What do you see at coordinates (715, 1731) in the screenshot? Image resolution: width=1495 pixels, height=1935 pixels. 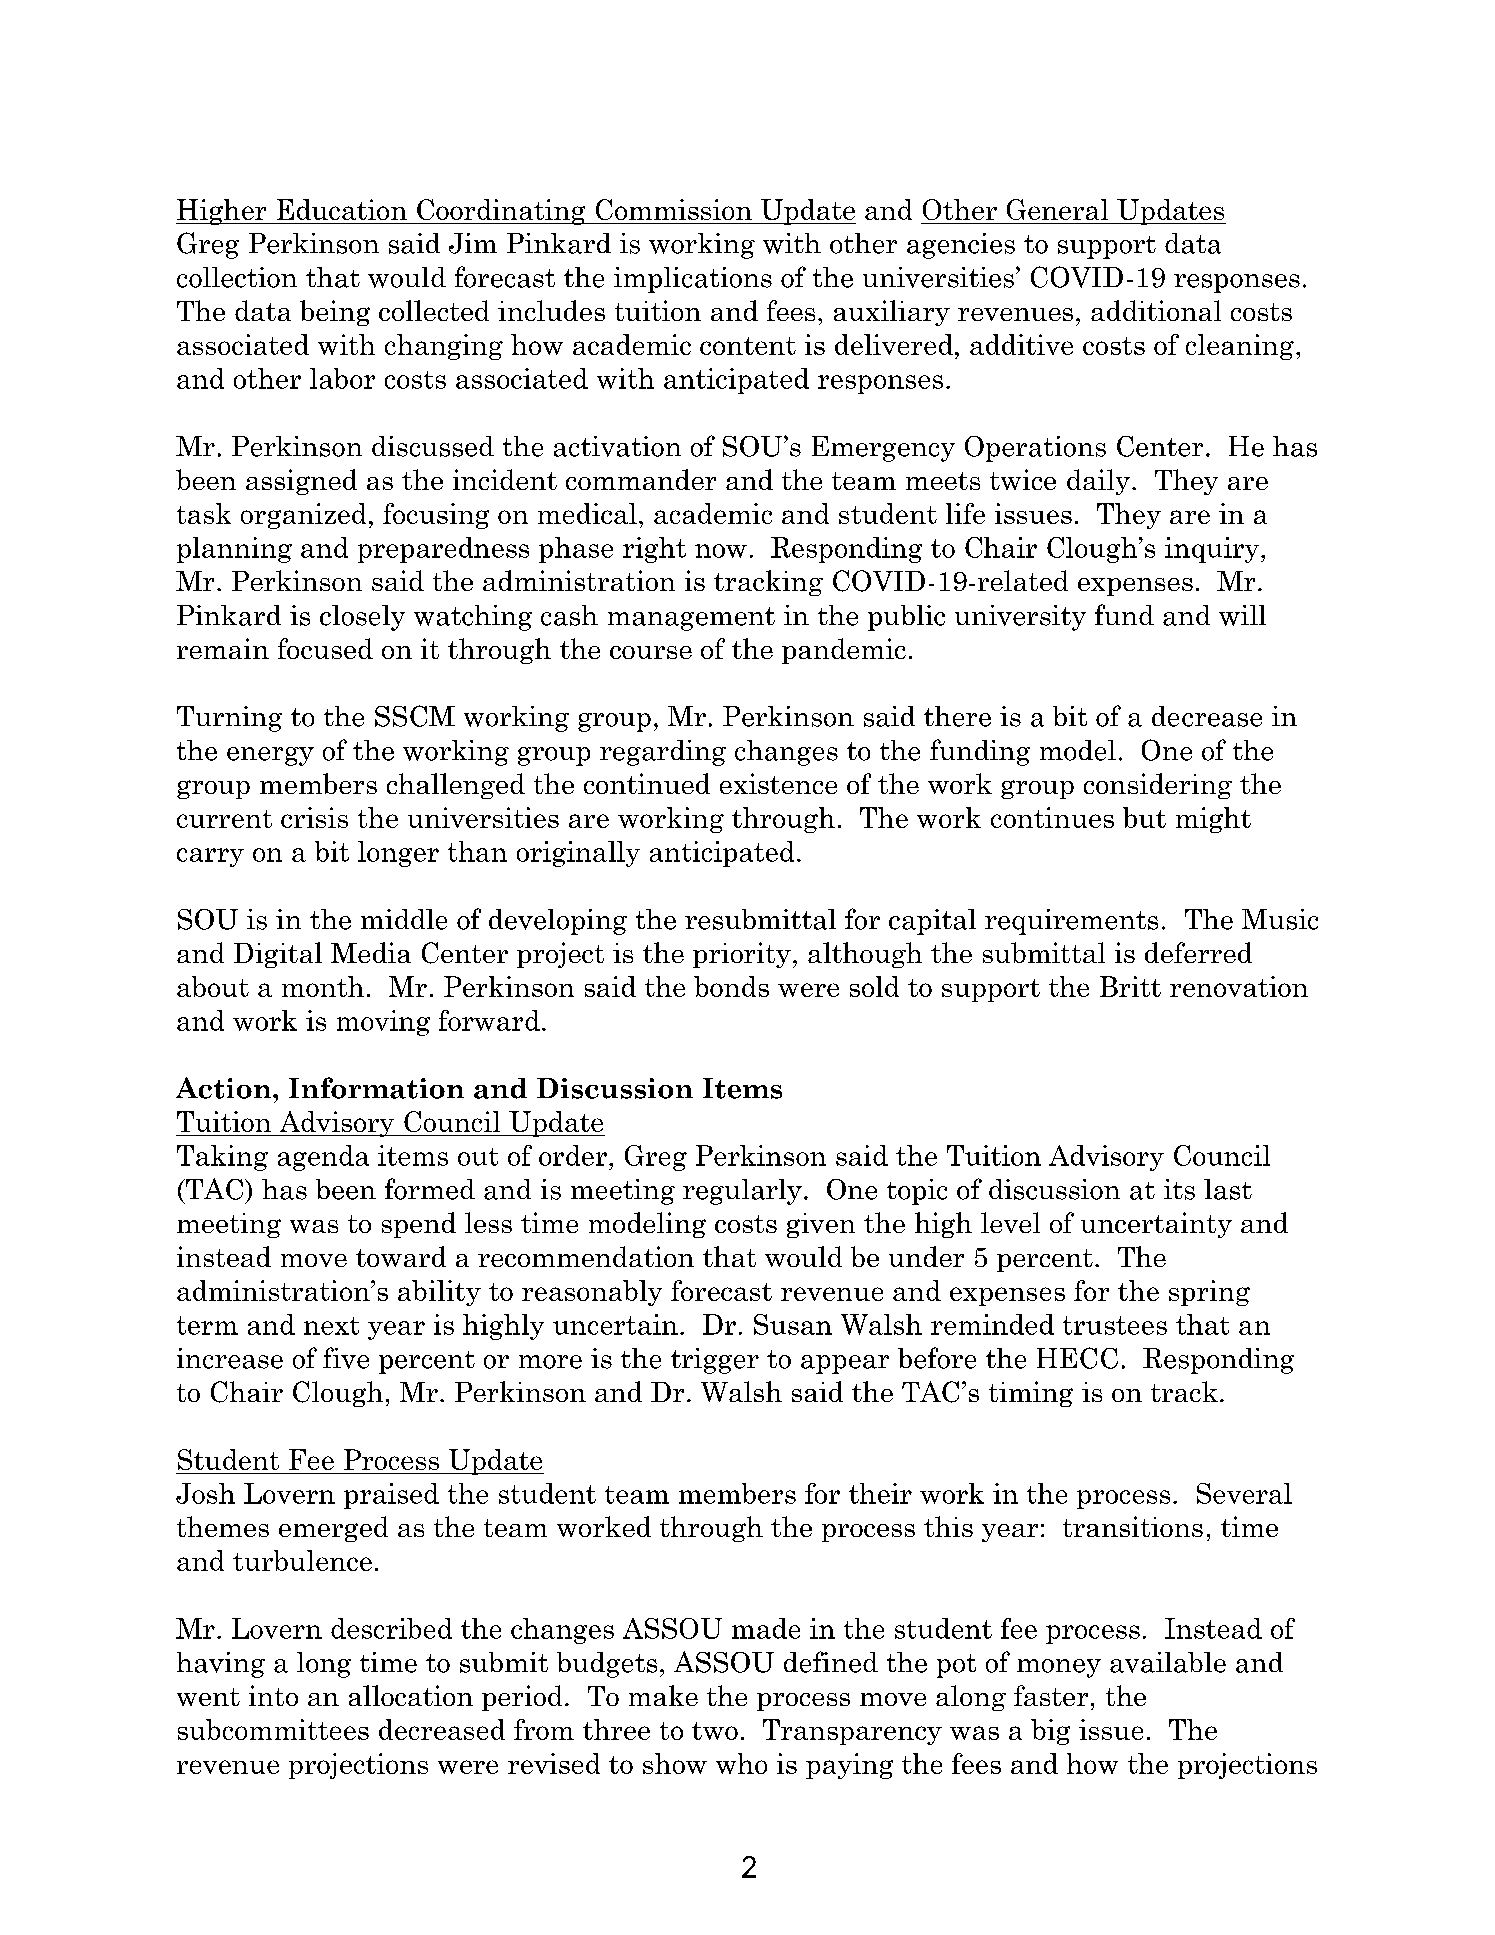 I see `two` at bounding box center [715, 1731].
